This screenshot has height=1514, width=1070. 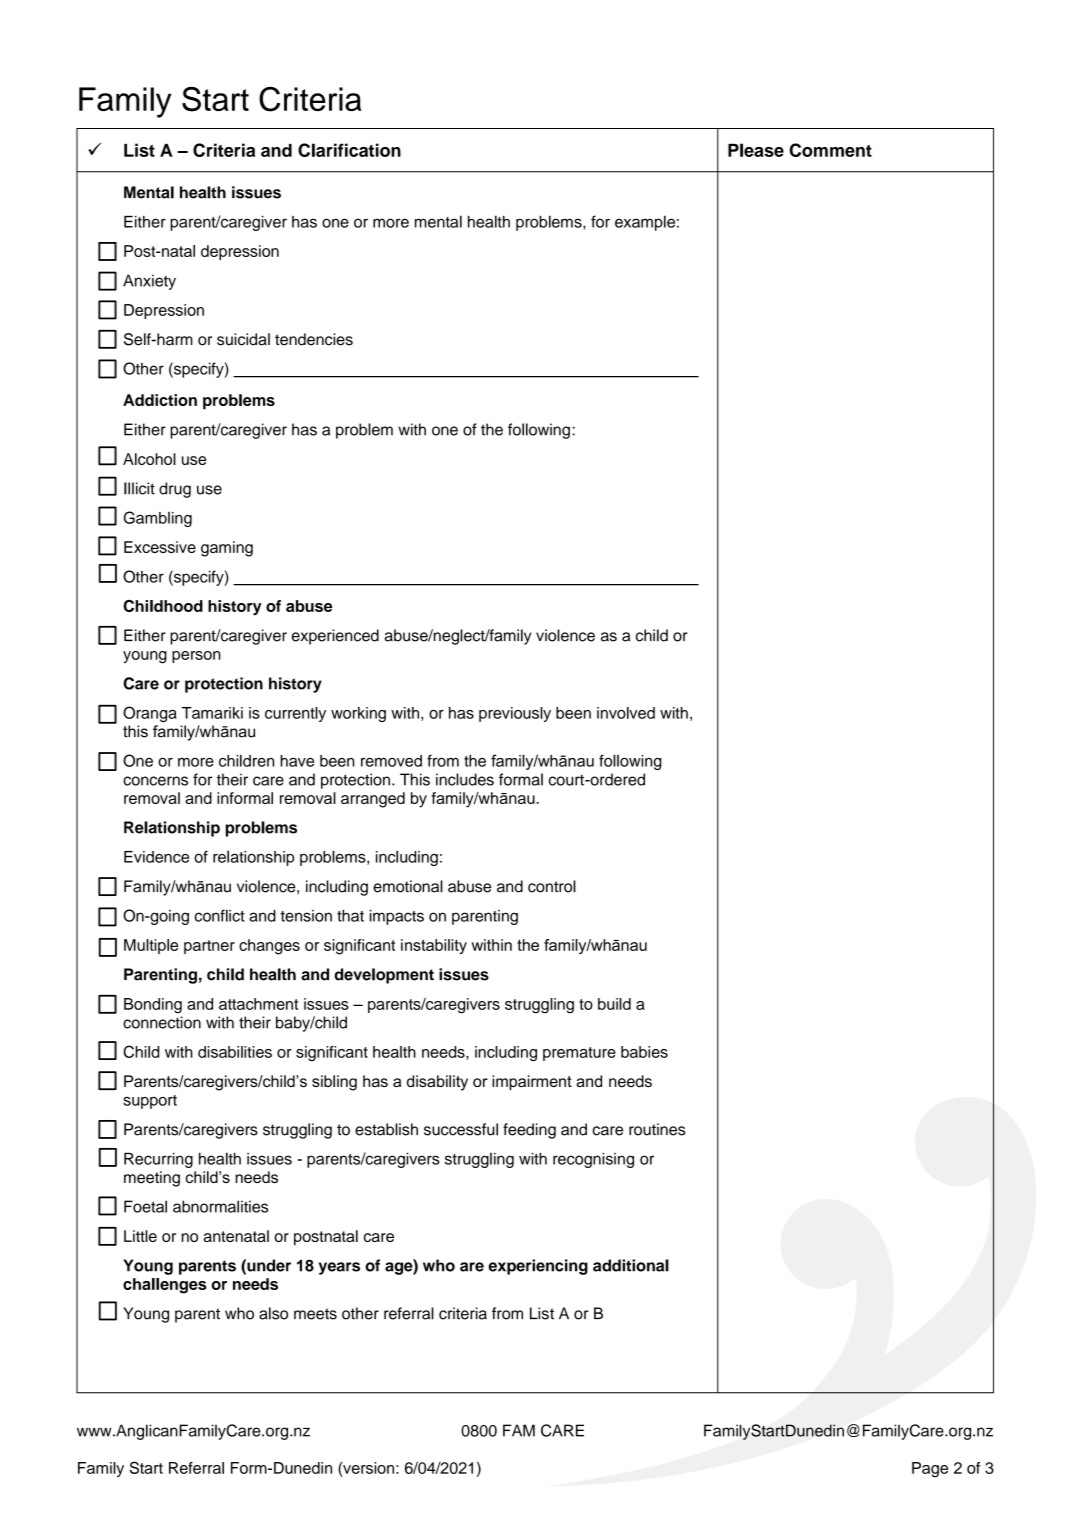 I want to click on Clarification, so click(x=349, y=150).
